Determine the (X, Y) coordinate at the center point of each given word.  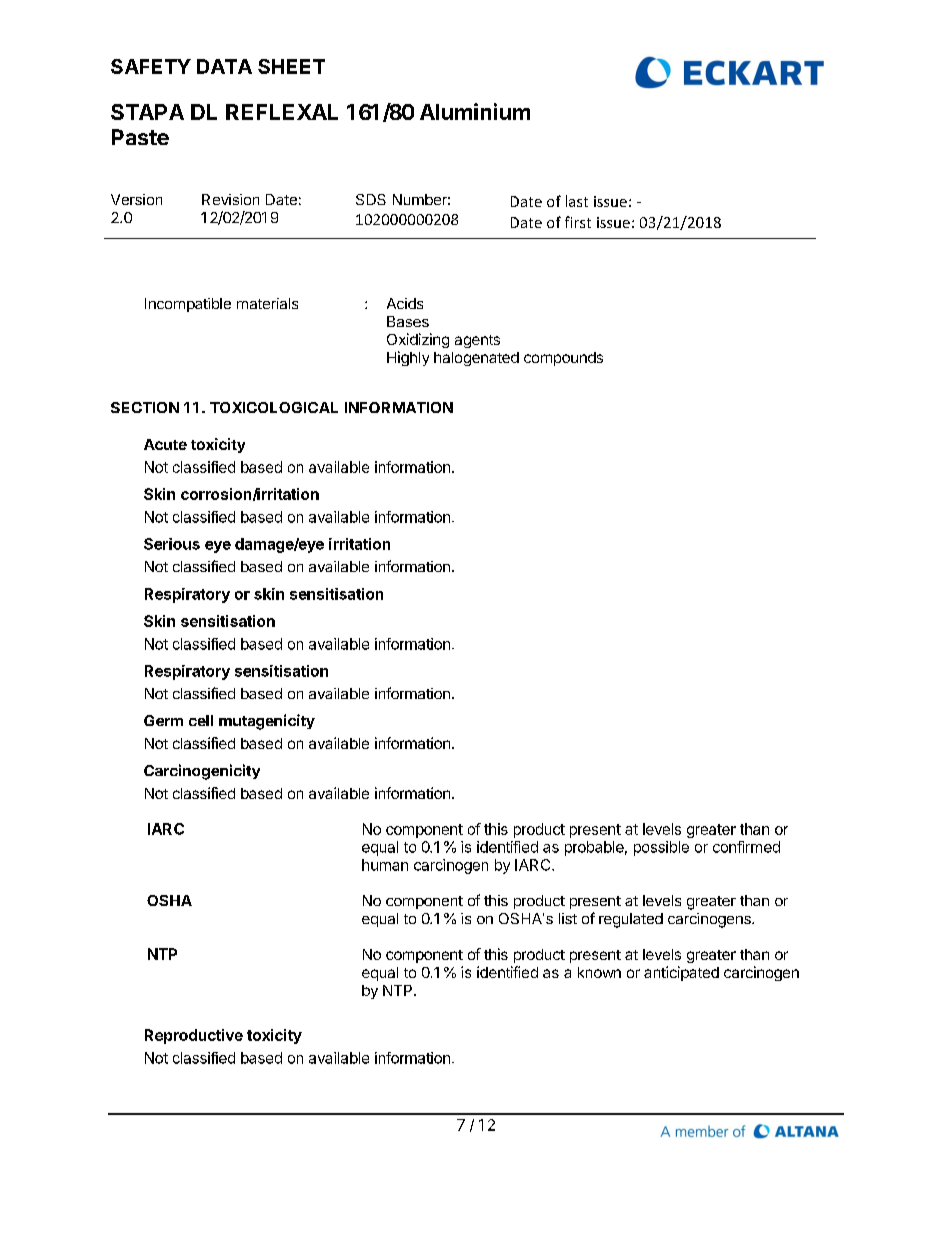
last (577, 201)
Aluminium (475, 111)
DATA (224, 66)
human (385, 865)
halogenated (476, 359)
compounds (563, 359)
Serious (172, 544)
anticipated (681, 973)
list (568, 918)
